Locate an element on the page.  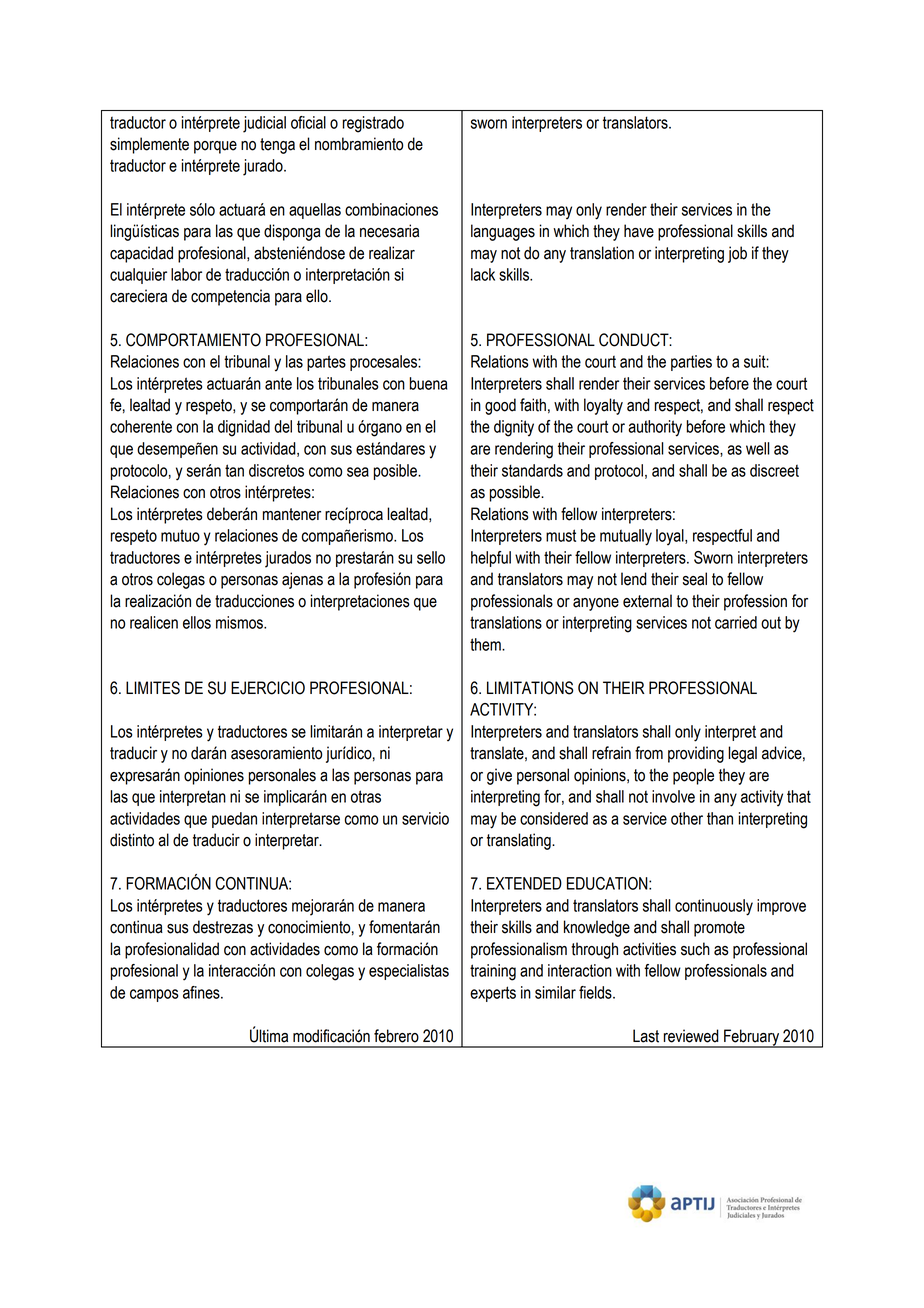
campos is located at coordinates (154, 995).
